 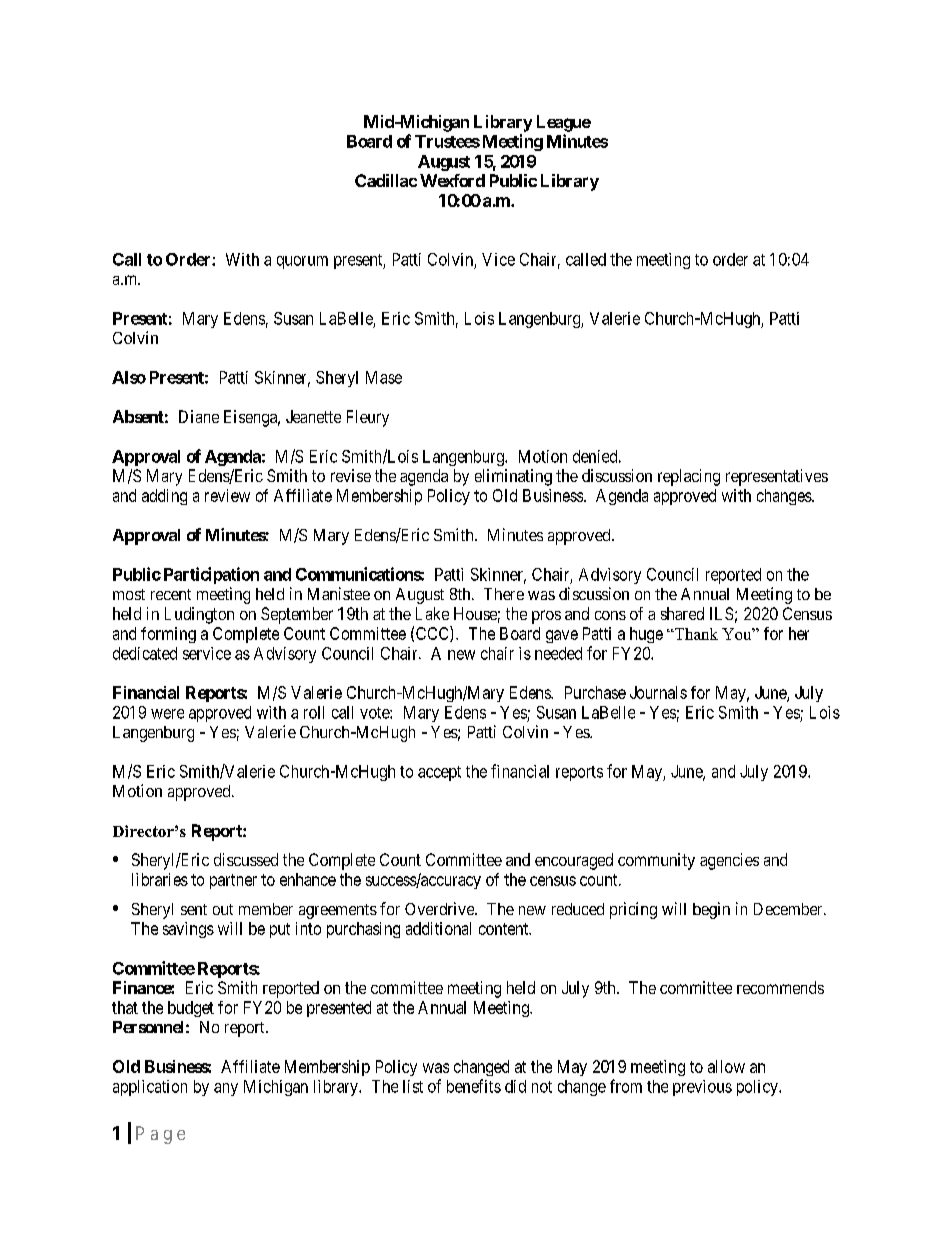 I want to click on recent, so click(x=171, y=594).
